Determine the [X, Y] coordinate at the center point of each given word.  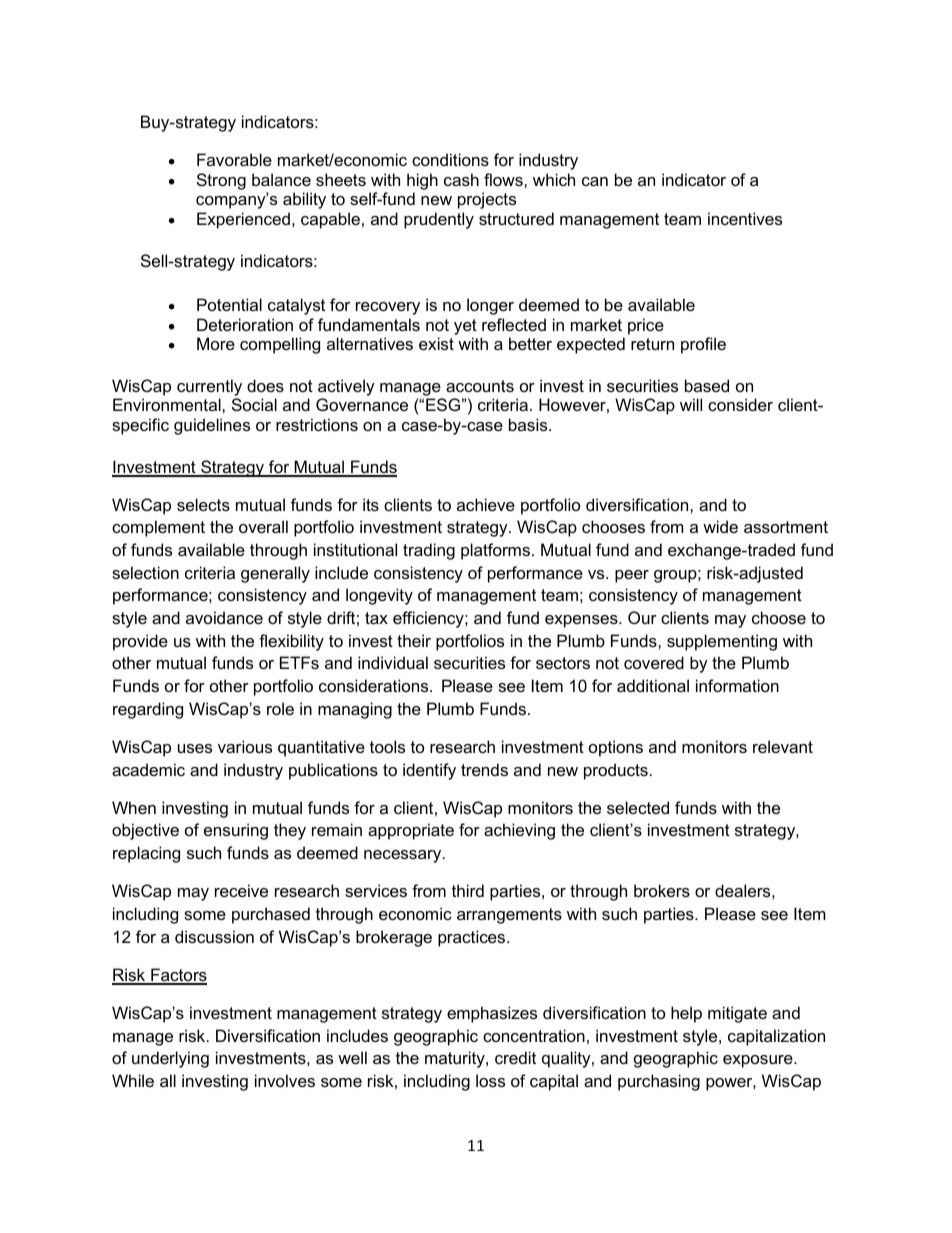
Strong [221, 181]
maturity [456, 1059]
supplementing [722, 642]
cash [461, 179]
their [414, 640]
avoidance [224, 617]
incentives [745, 218]
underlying [170, 1059]
